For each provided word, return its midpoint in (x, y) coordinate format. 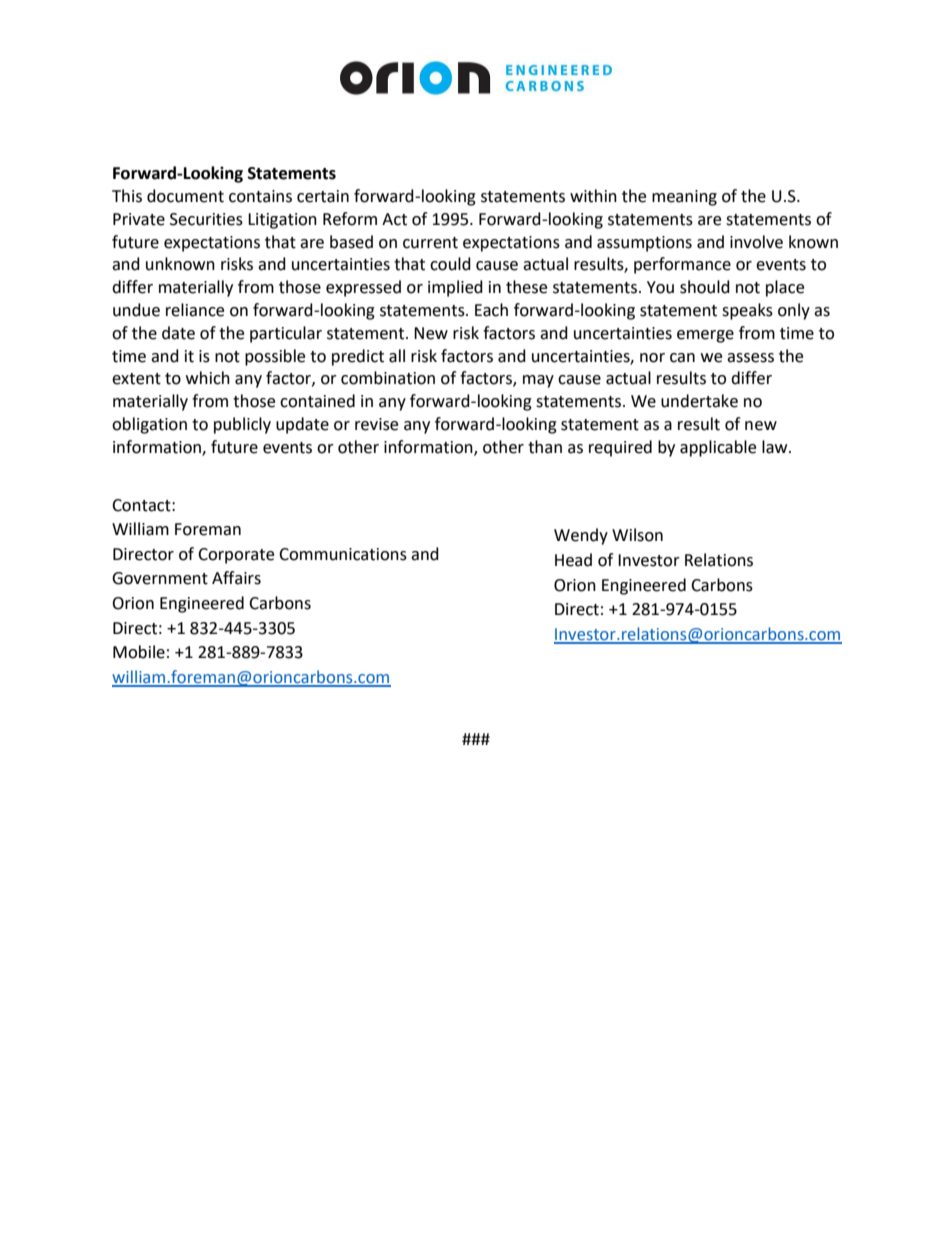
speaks (747, 311)
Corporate (236, 556)
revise (376, 424)
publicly (242, 425)
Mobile (139, 652)
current (430, 243)
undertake (699, 401)
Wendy (581, 536)
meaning (684, 198)
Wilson (637, 535)
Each (491, 310)
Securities (206, 219)
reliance (195, 310)
